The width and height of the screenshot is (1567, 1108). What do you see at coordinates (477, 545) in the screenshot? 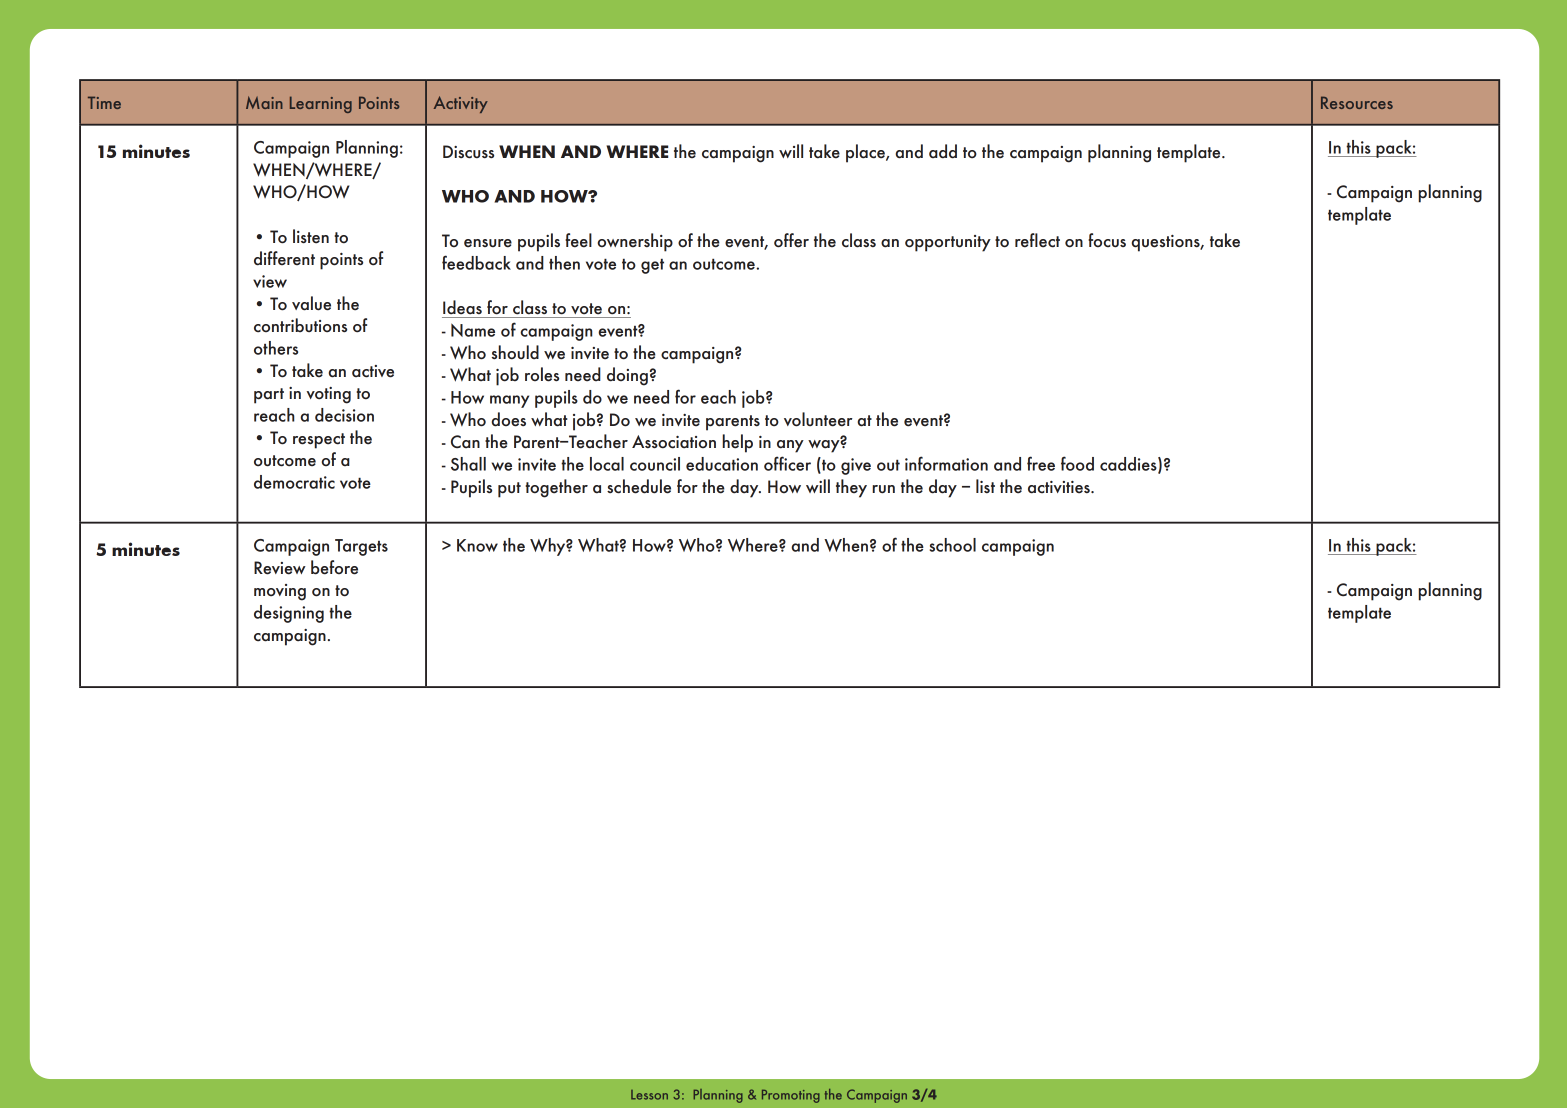
I see `Know` at bounding box center [477, 545].
